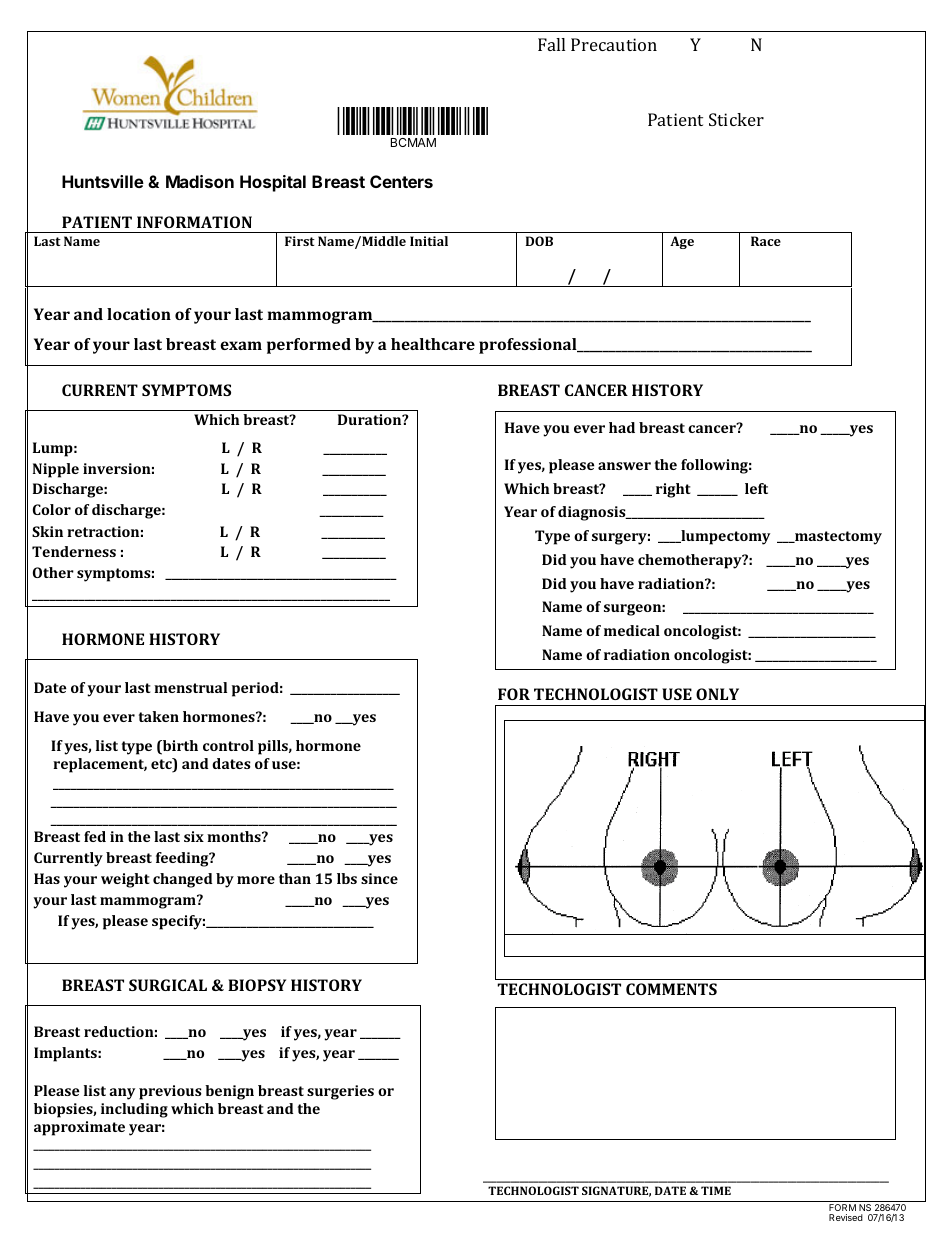 The height and width of the page is (1233, 952). Describe the element at coordinates (340, 1092) in the page. I see `surgeries` at that location.
